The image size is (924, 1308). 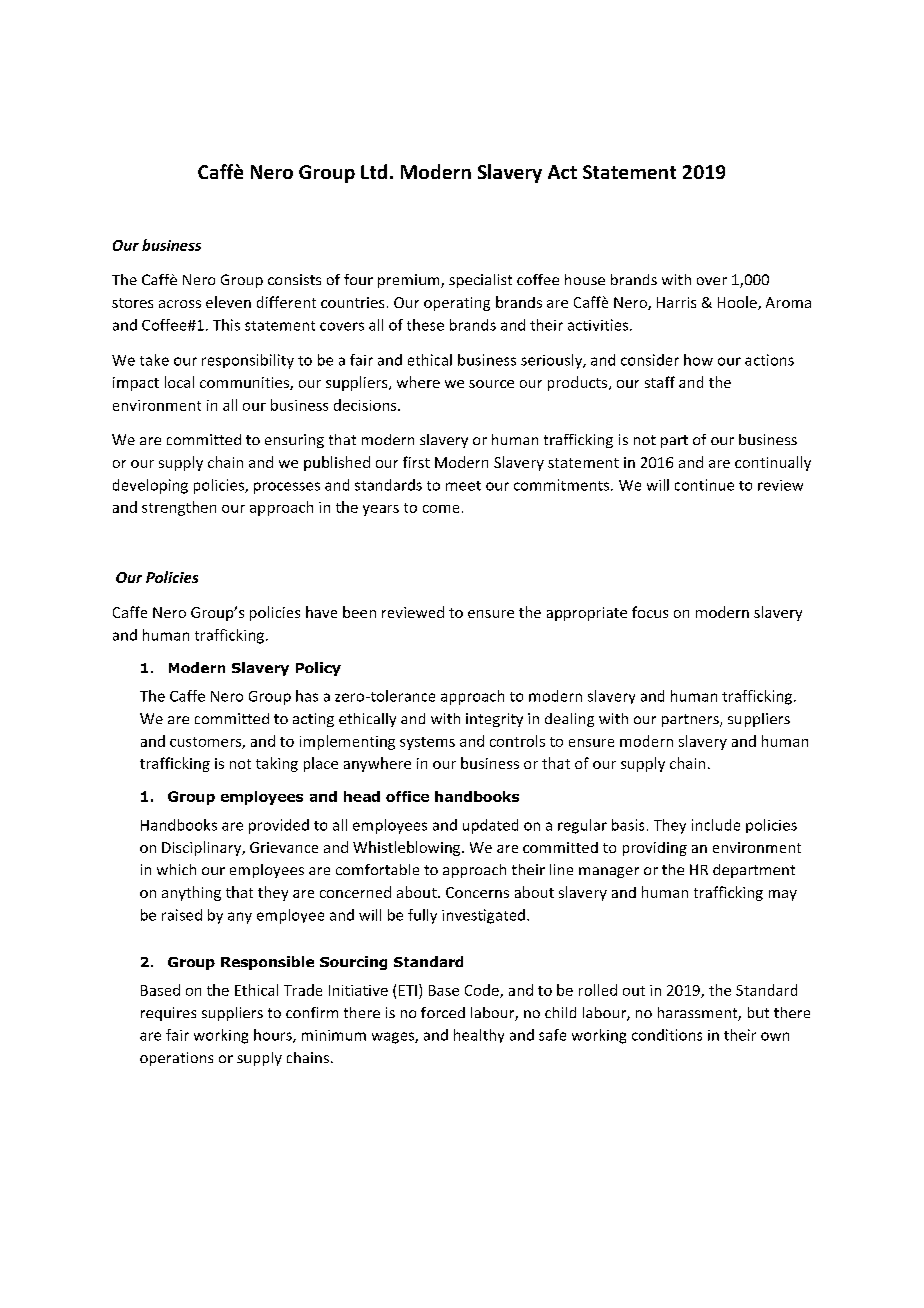 I want to click on consists, so click(x=294, y=279).
